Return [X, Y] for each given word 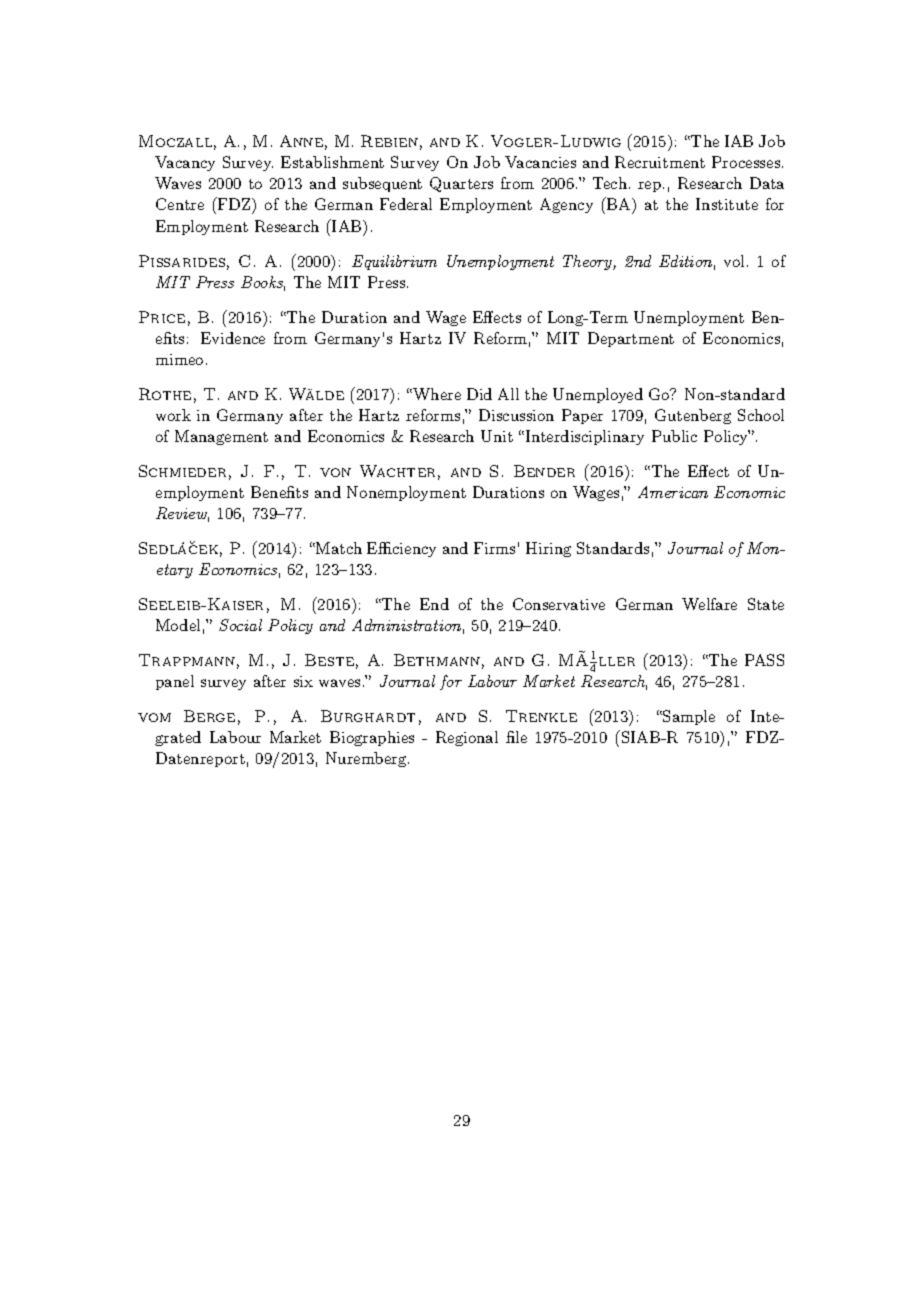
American [673, 492]
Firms [494, 548]
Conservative [559, 604]
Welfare [709, 604]
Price [162, 317]
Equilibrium [394, 262]
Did [479, 394]
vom [154, 717]
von [335, 472]
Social [240, 625]
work [173, 415]
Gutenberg [693, 416]
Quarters [461, 184]
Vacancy [185, 163]
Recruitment [660, 162]
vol [734, 261]
